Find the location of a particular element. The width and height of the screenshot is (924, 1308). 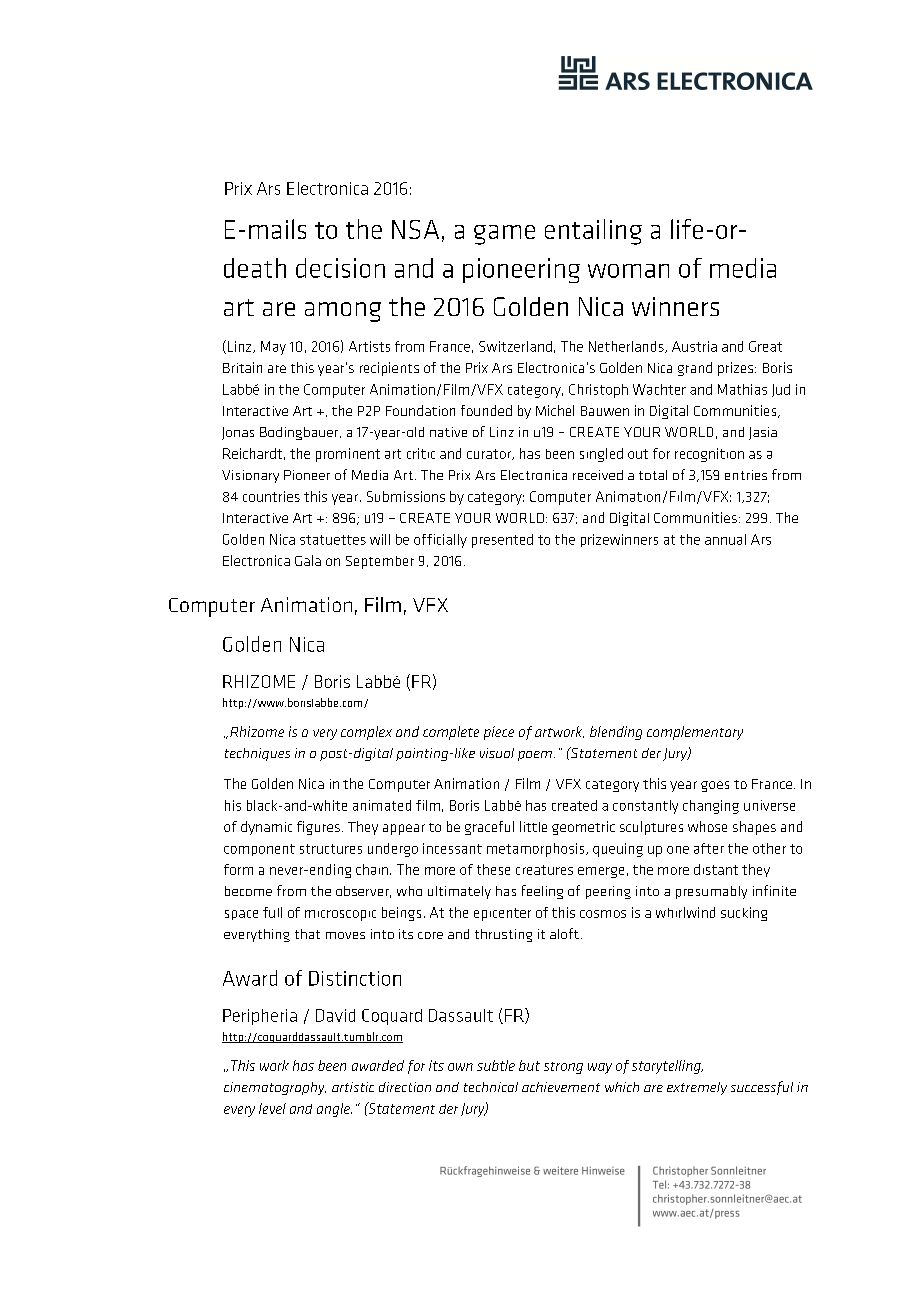

annual is located at coordinates (725, 539).
